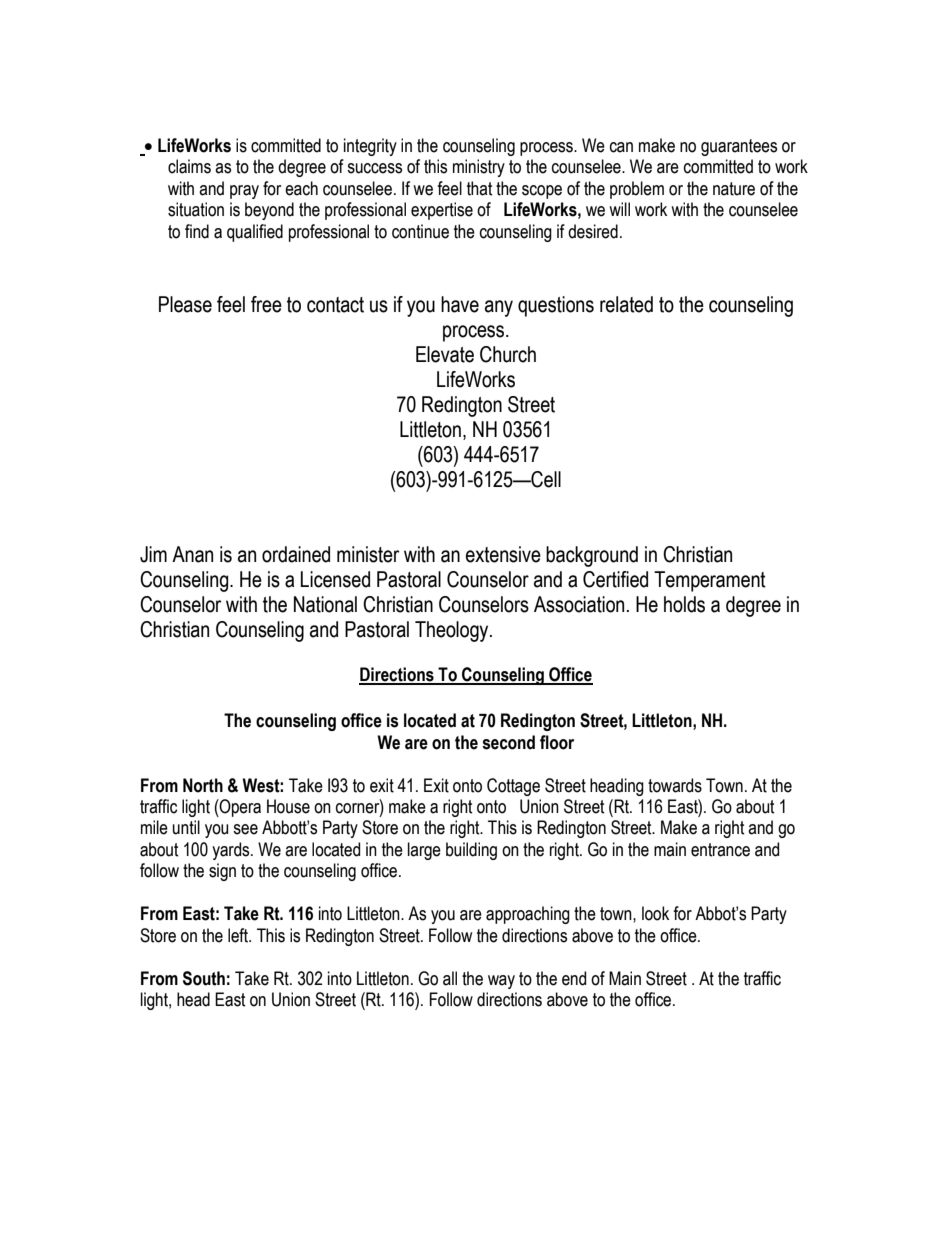 This document has height=1233, width=952. Describe the element at coordinates (710, 581) in the document. I see `Temperament` at that location.
